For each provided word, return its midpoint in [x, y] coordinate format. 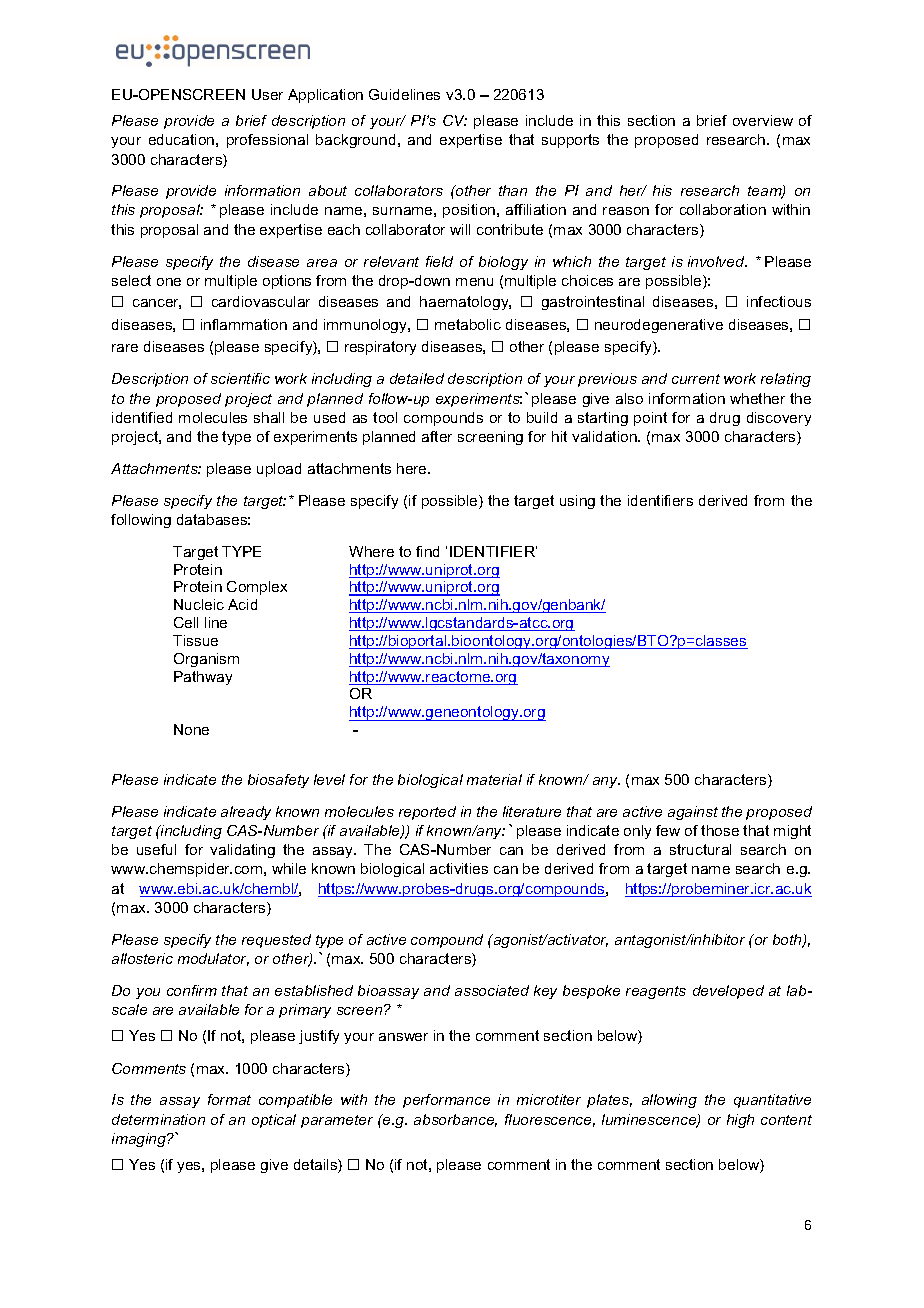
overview [763, 120]
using [577, 502]
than [513, 190]
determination [158, 1119]
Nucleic [199, 604]
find [427, 551]
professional [267, 141]
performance [446, 1101]
